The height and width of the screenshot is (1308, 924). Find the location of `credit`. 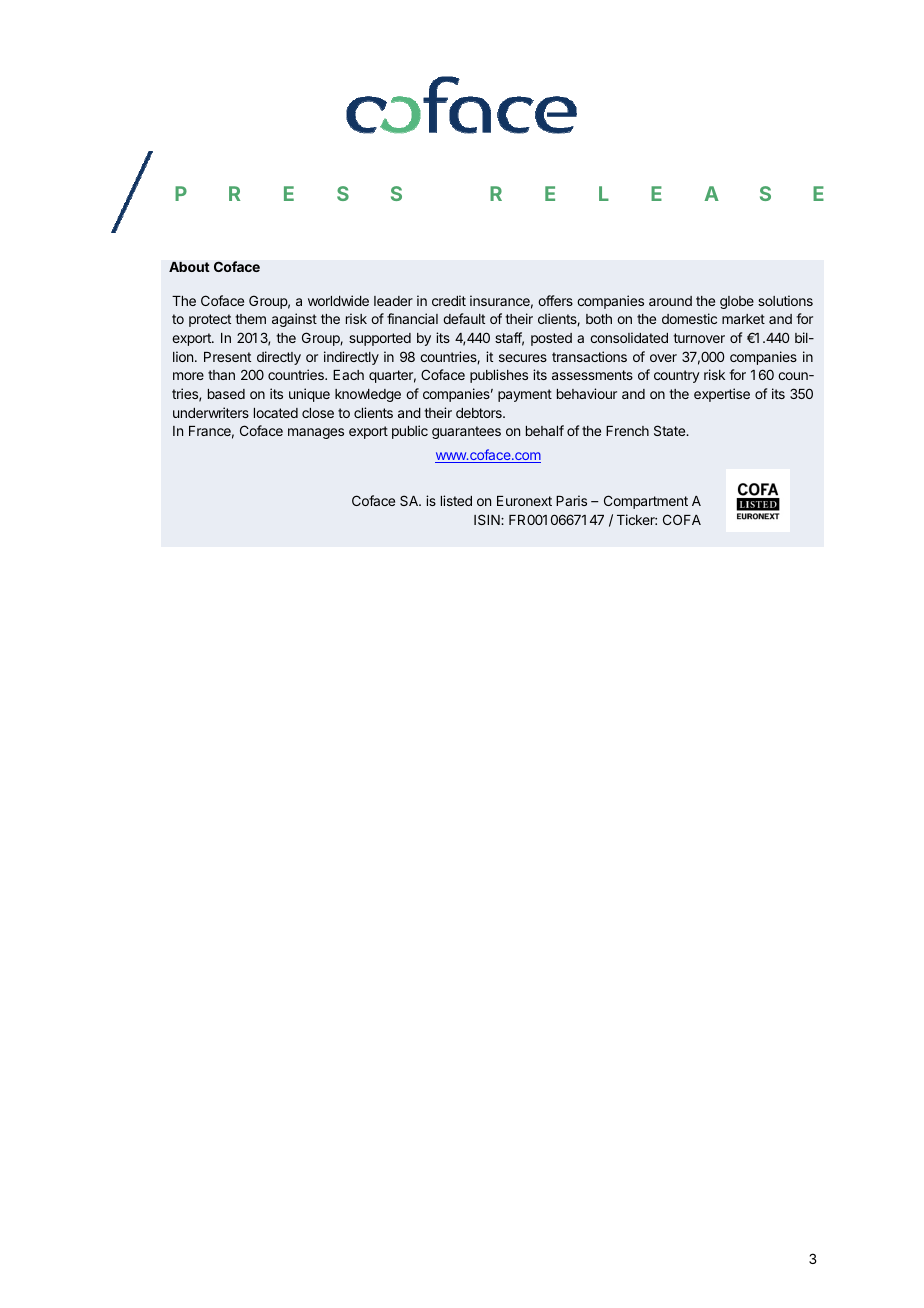

credit is located at coordinates (449, 300).
